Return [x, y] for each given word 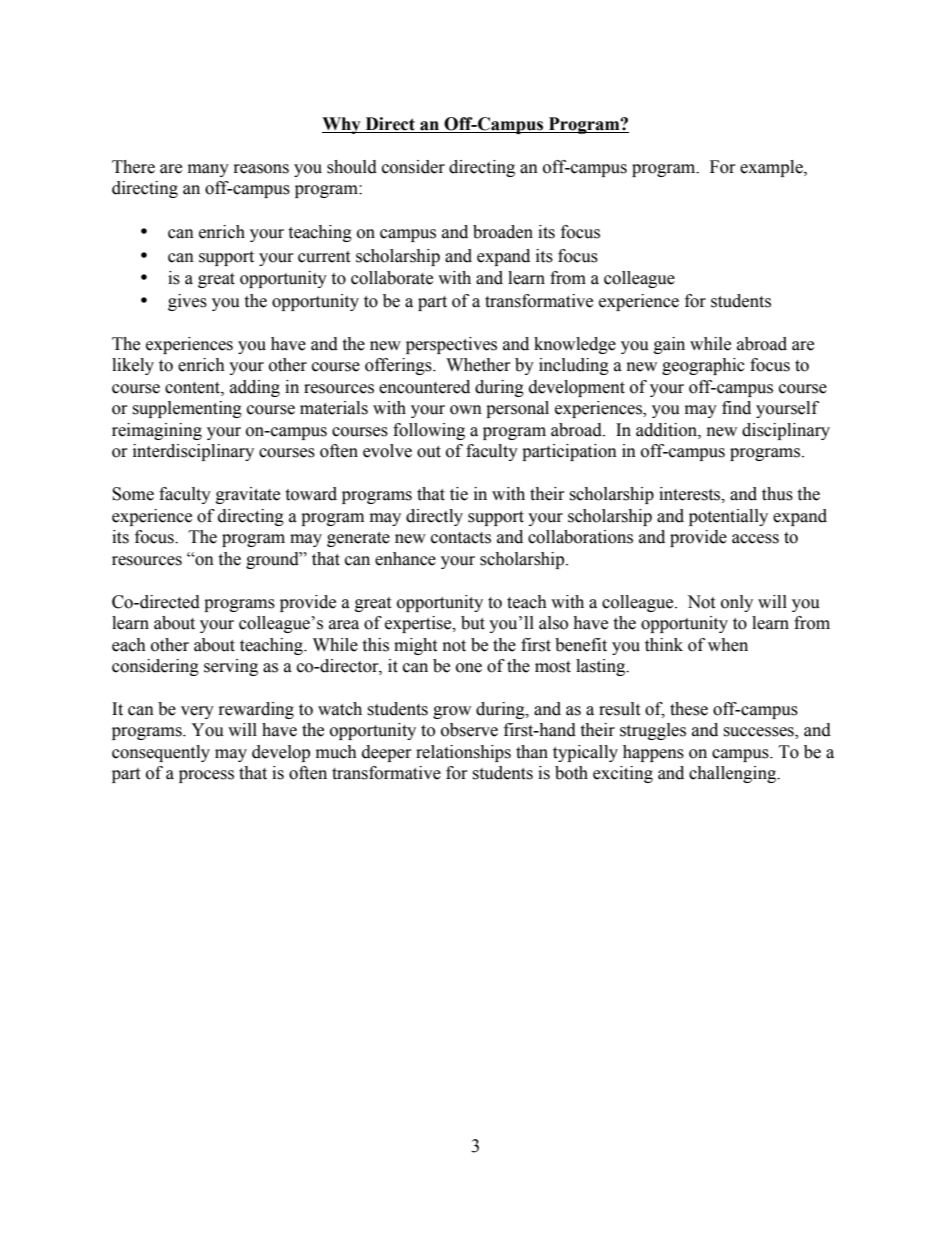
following [429, 431]
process [206, 776]
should [352, 167]
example [772, 168]
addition [667, 430]
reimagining [157, 431]
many [208, 170]
